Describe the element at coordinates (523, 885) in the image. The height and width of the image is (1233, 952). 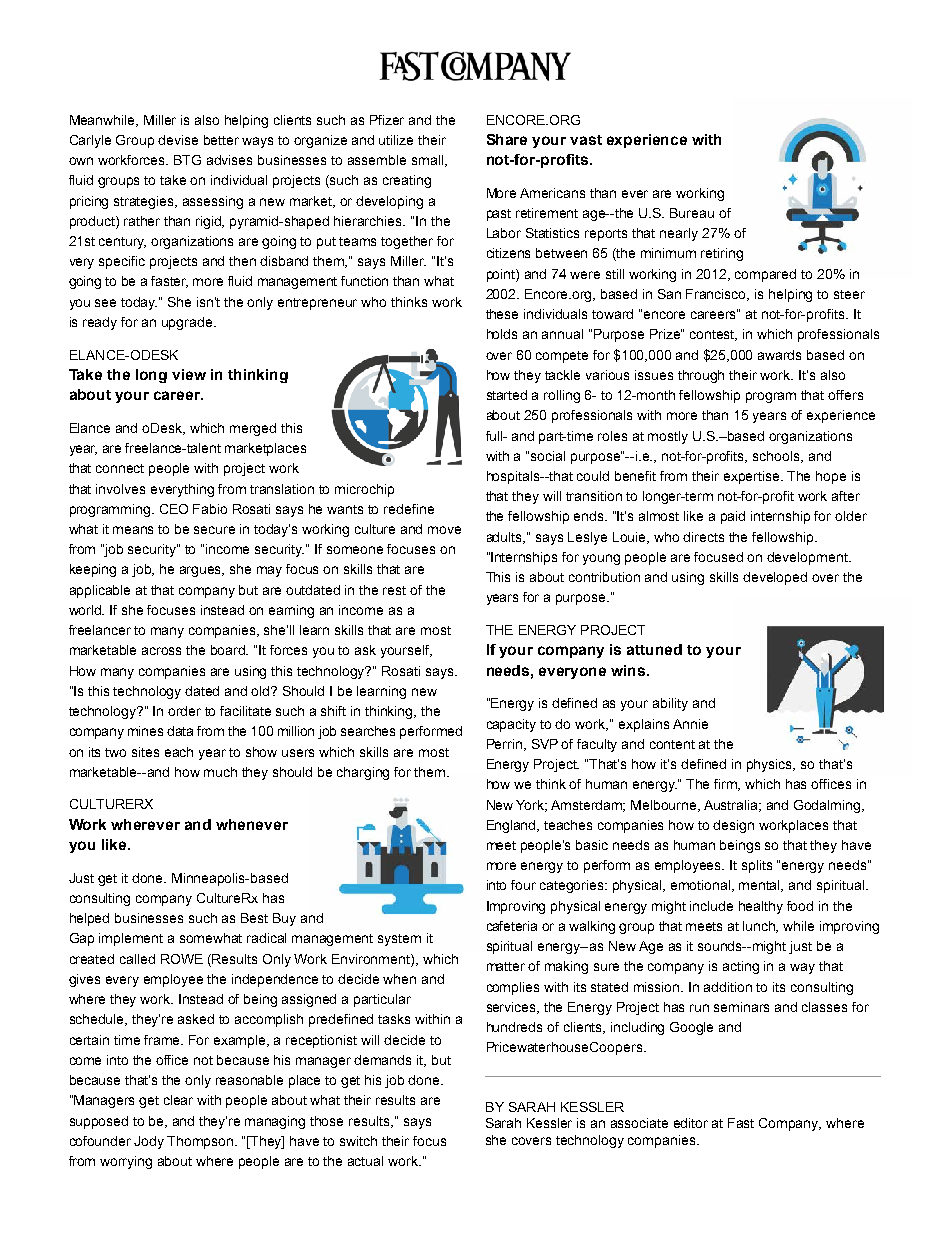
I see `four` at that location.
